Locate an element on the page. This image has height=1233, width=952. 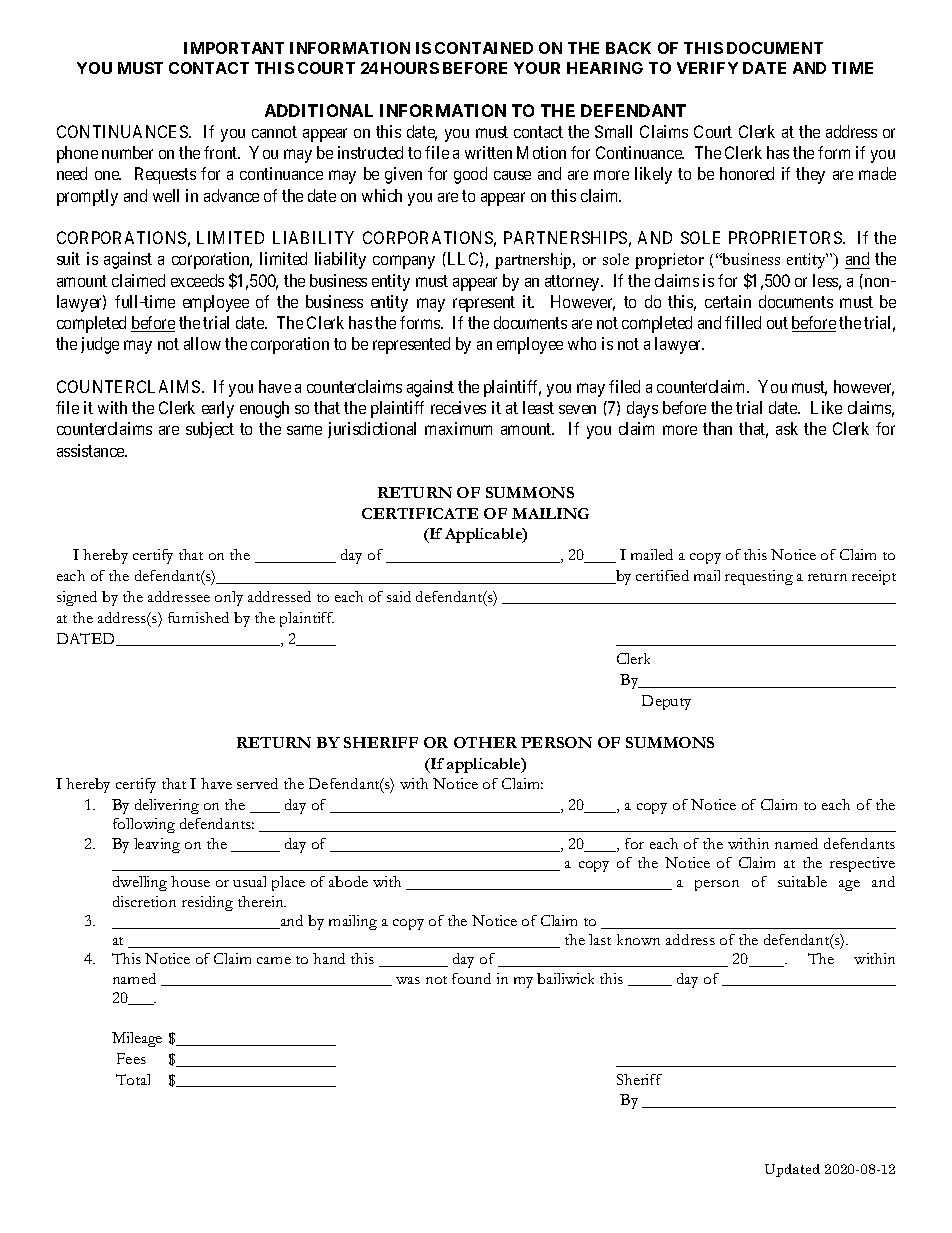
Mileage is located at coordinates (137, 1039).
